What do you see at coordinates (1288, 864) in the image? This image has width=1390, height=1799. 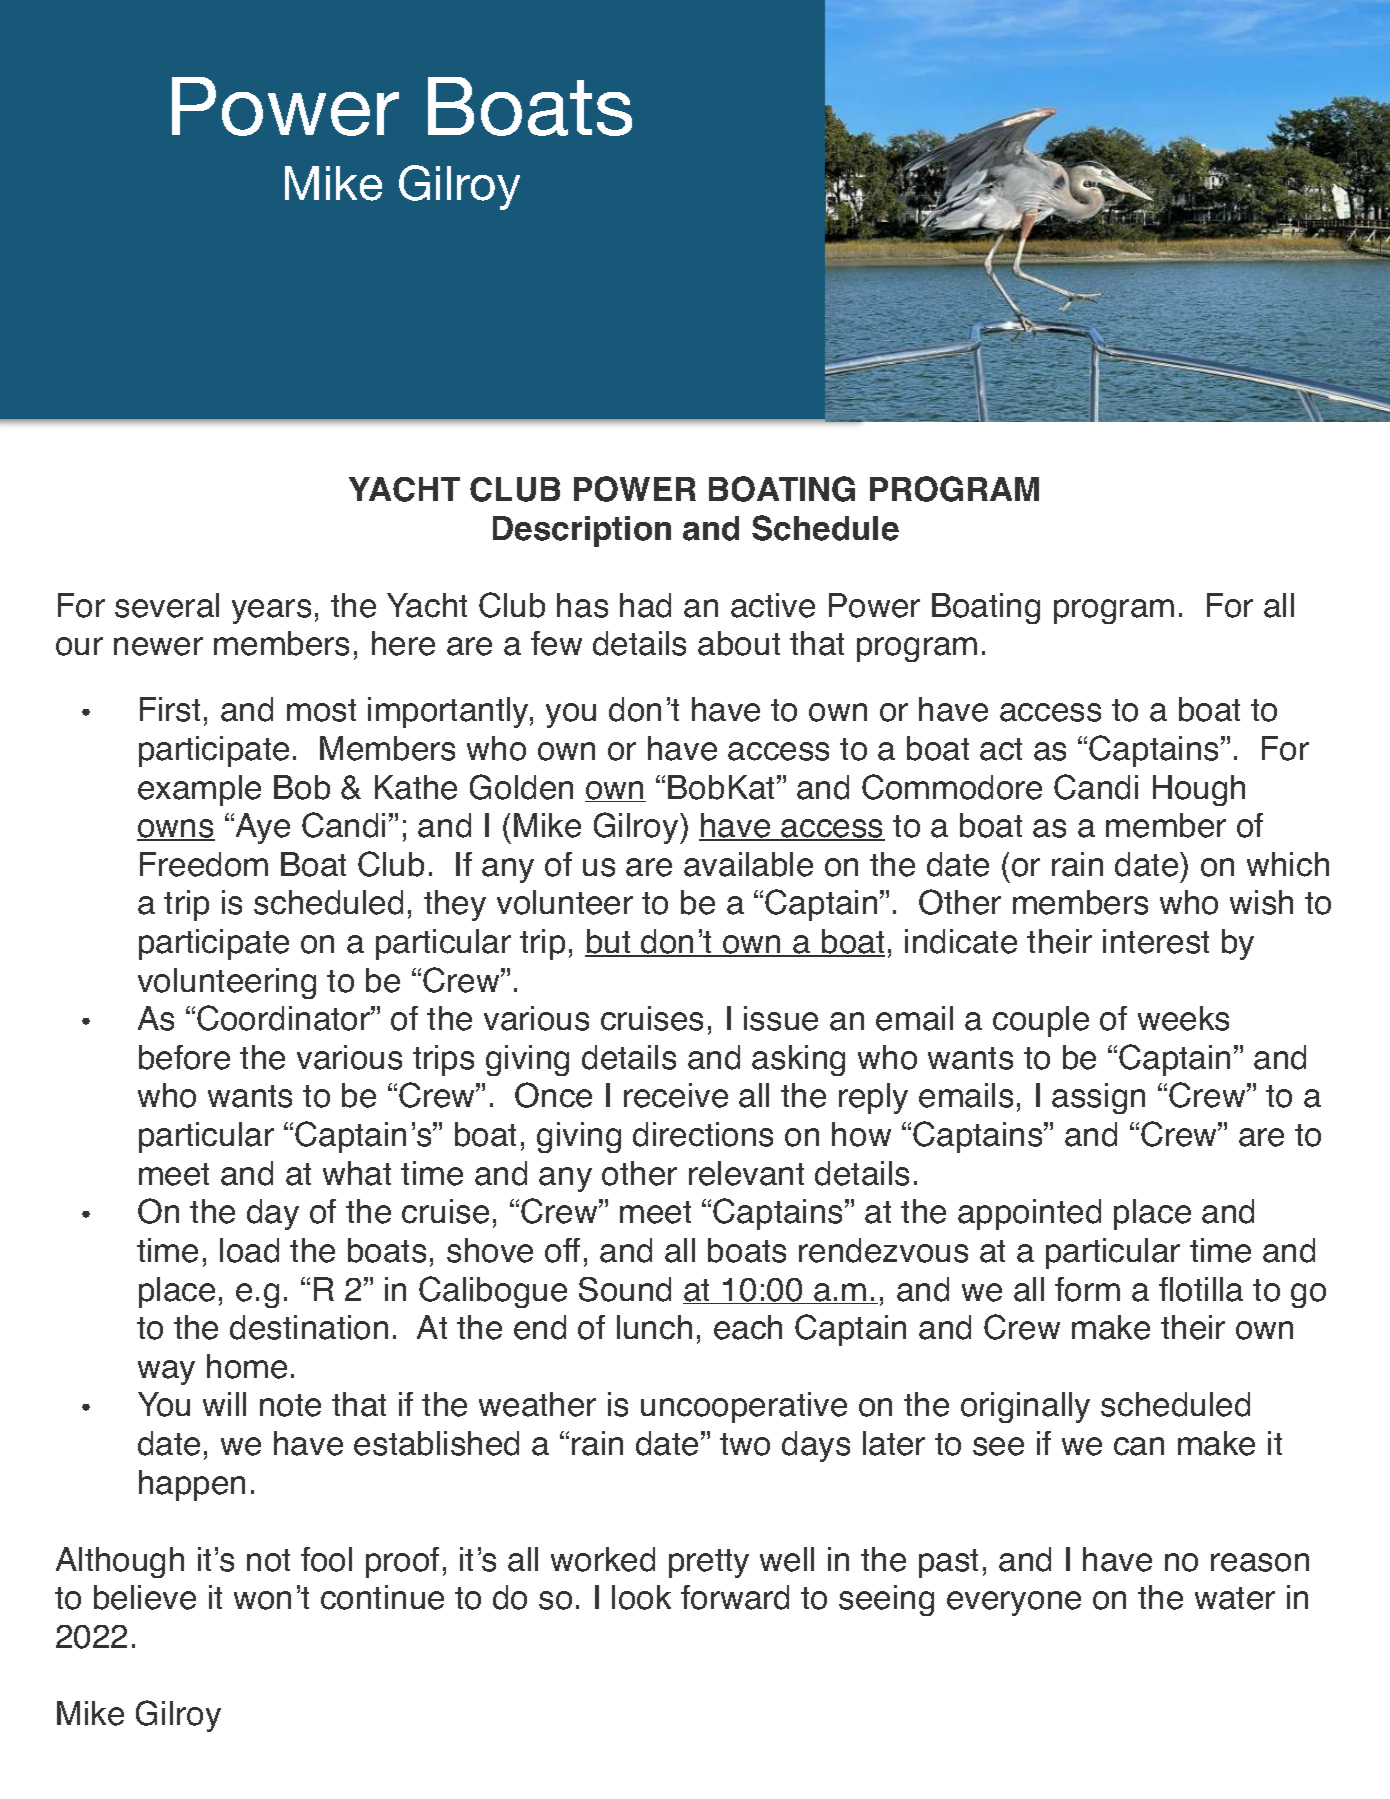 I see `which` at bounding box center [1288, 864].
